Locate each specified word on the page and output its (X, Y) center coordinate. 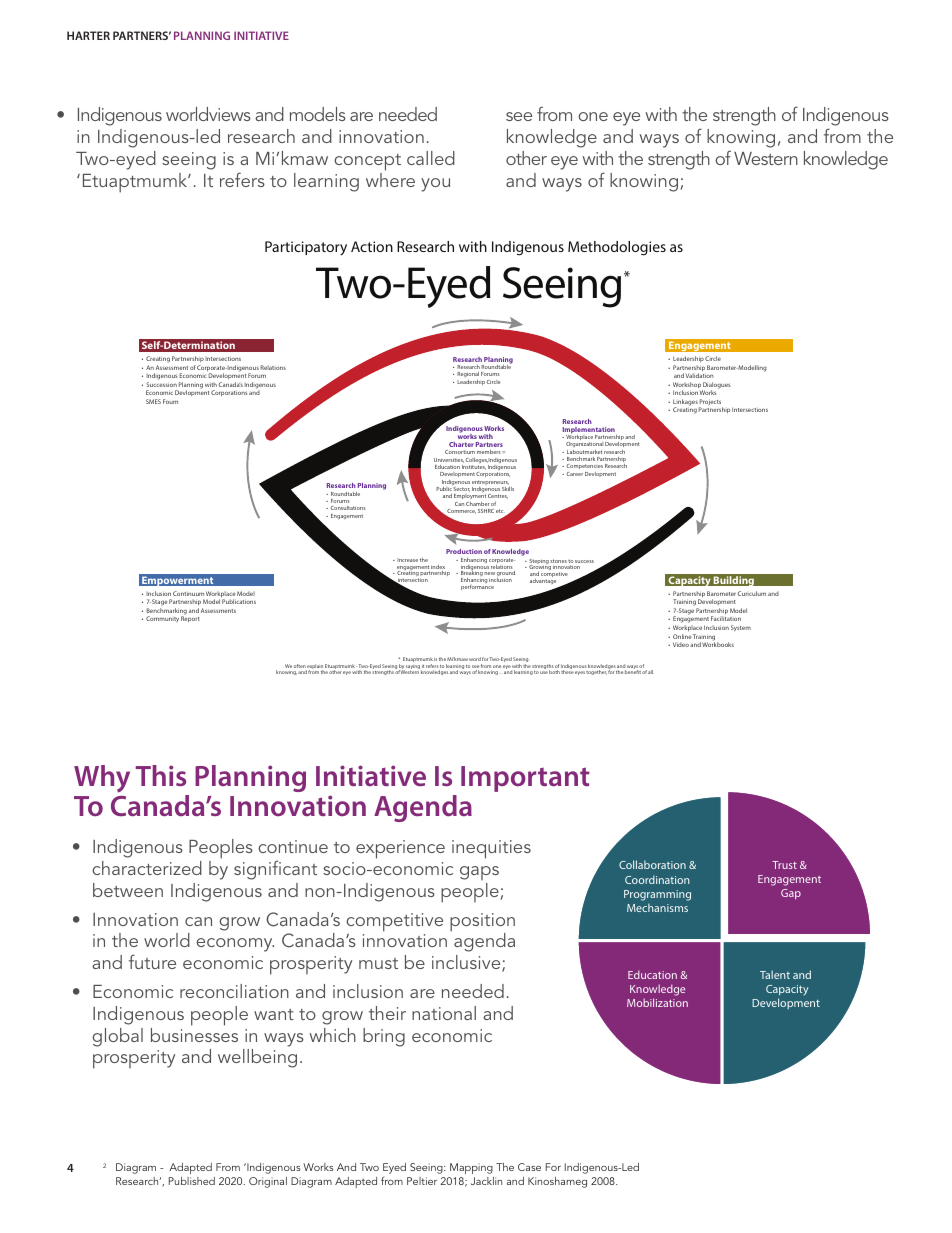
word (475, 659)
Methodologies (617, 248)
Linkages (685, 403)
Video (681, 644)
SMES (153, 401)
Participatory (306, 248)
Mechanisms (657, 907)
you (435, 185)
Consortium (460, 452)
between (128, 890)
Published (192, 1181)
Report (190, 619)
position (482, 923)
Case (529, 1167)
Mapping (471, 1168)
